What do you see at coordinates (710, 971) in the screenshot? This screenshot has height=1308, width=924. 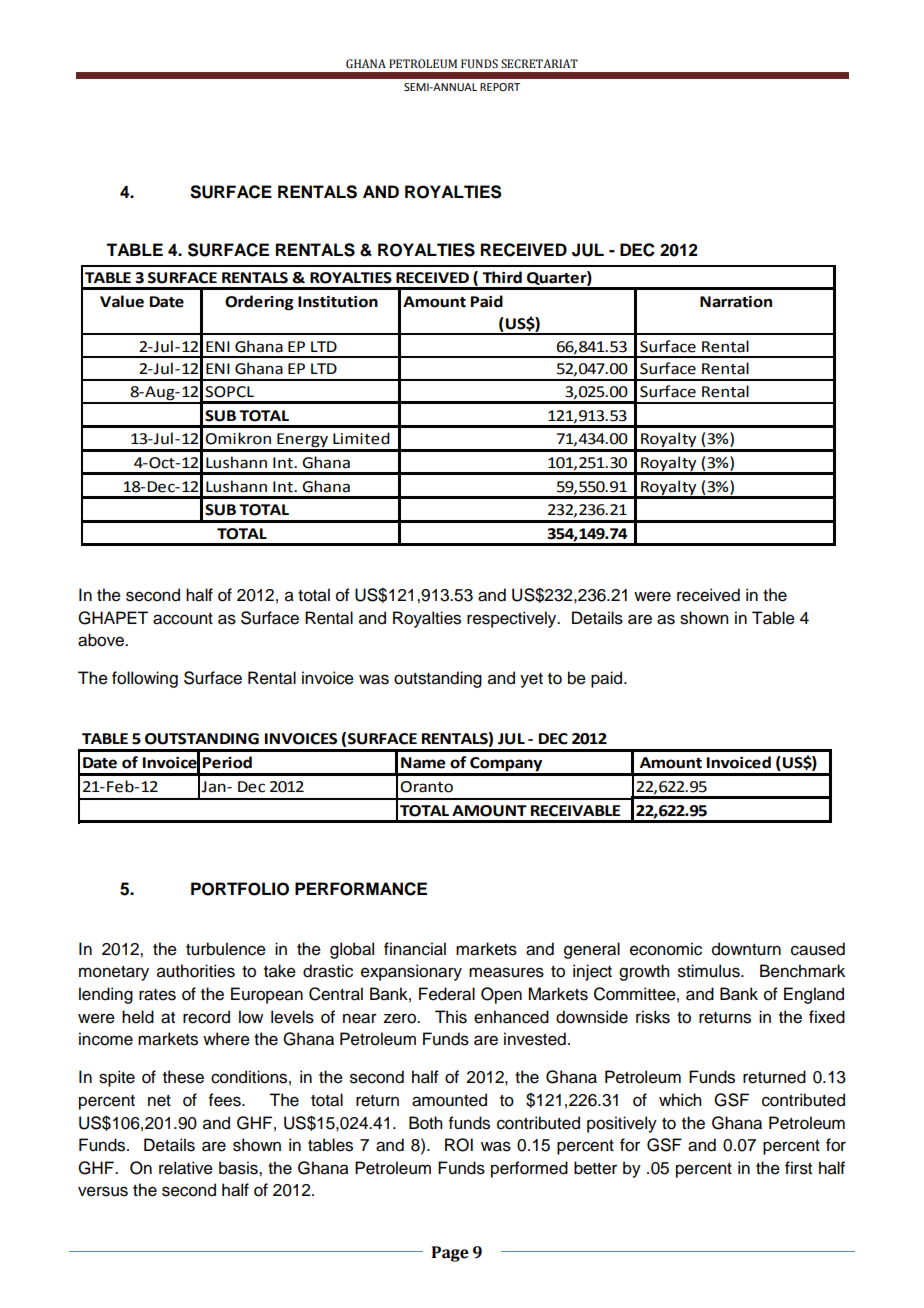 I see `stimulus` at bounding box center [710, 971].
